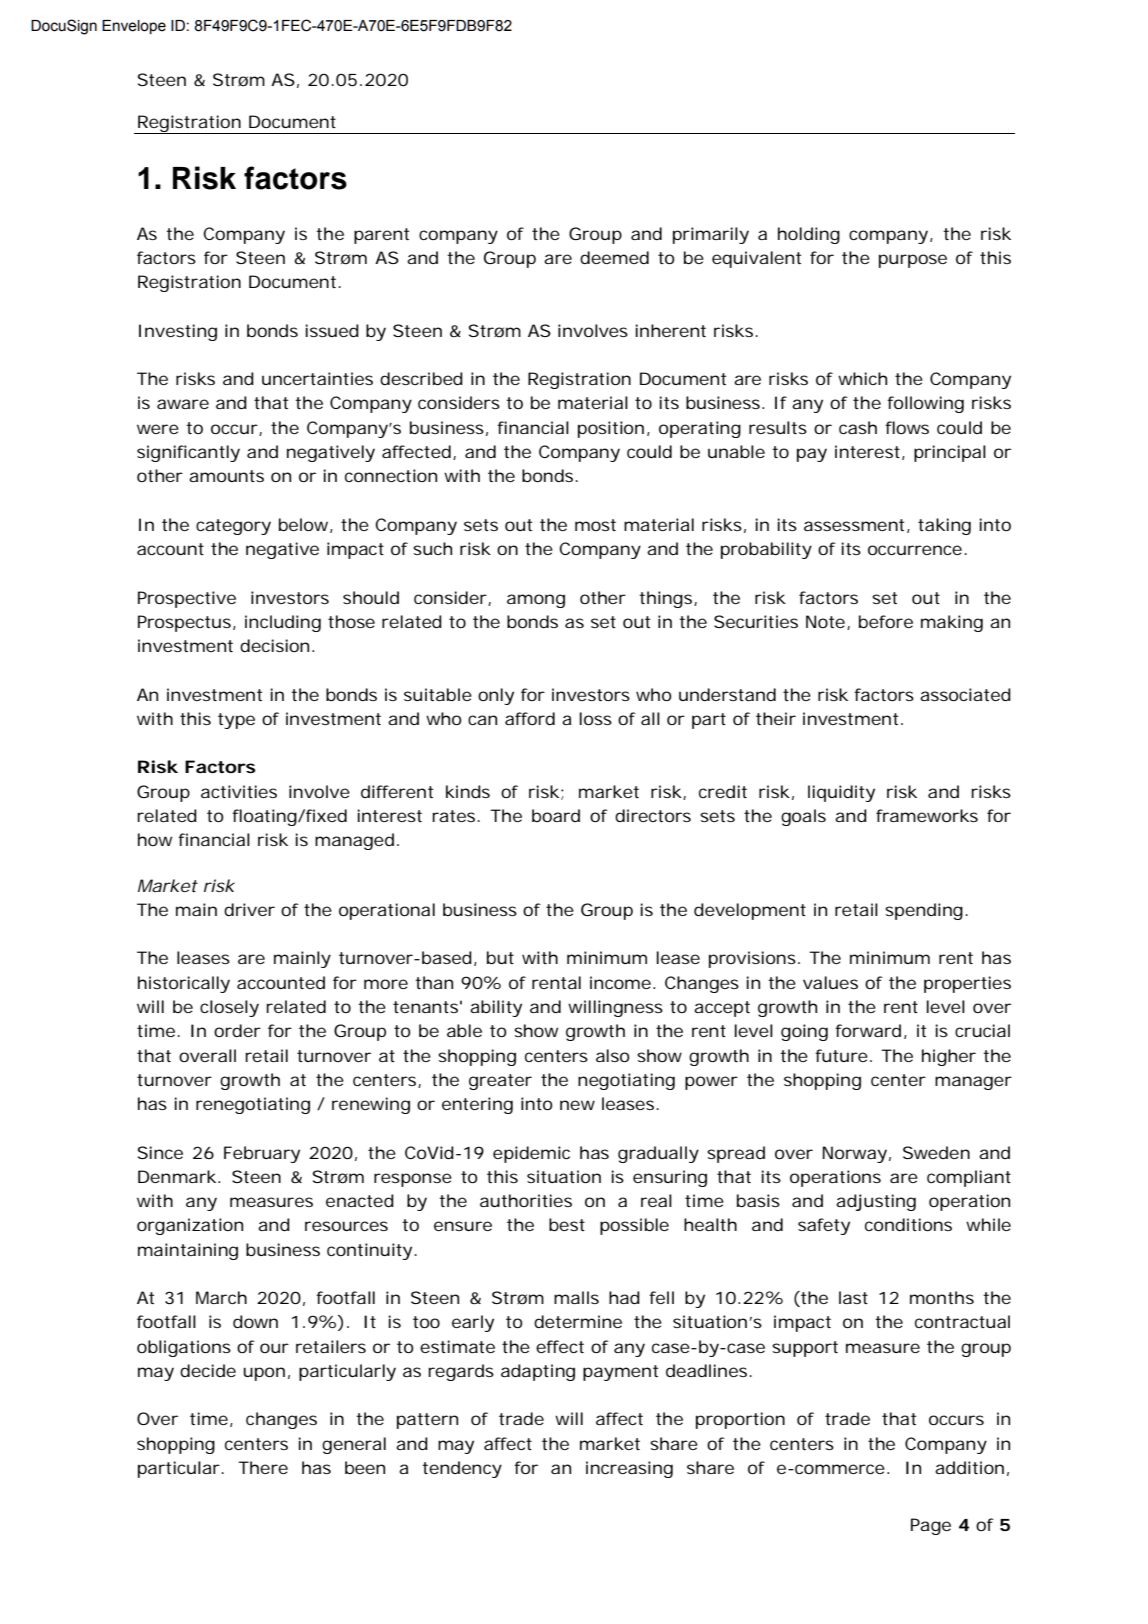 Image resolution: width=1148 pixels, height=1624 pixels. What do you see at coordinates (614, 257) in the page?
I see `deemed` at bounding box center [614, 257].
